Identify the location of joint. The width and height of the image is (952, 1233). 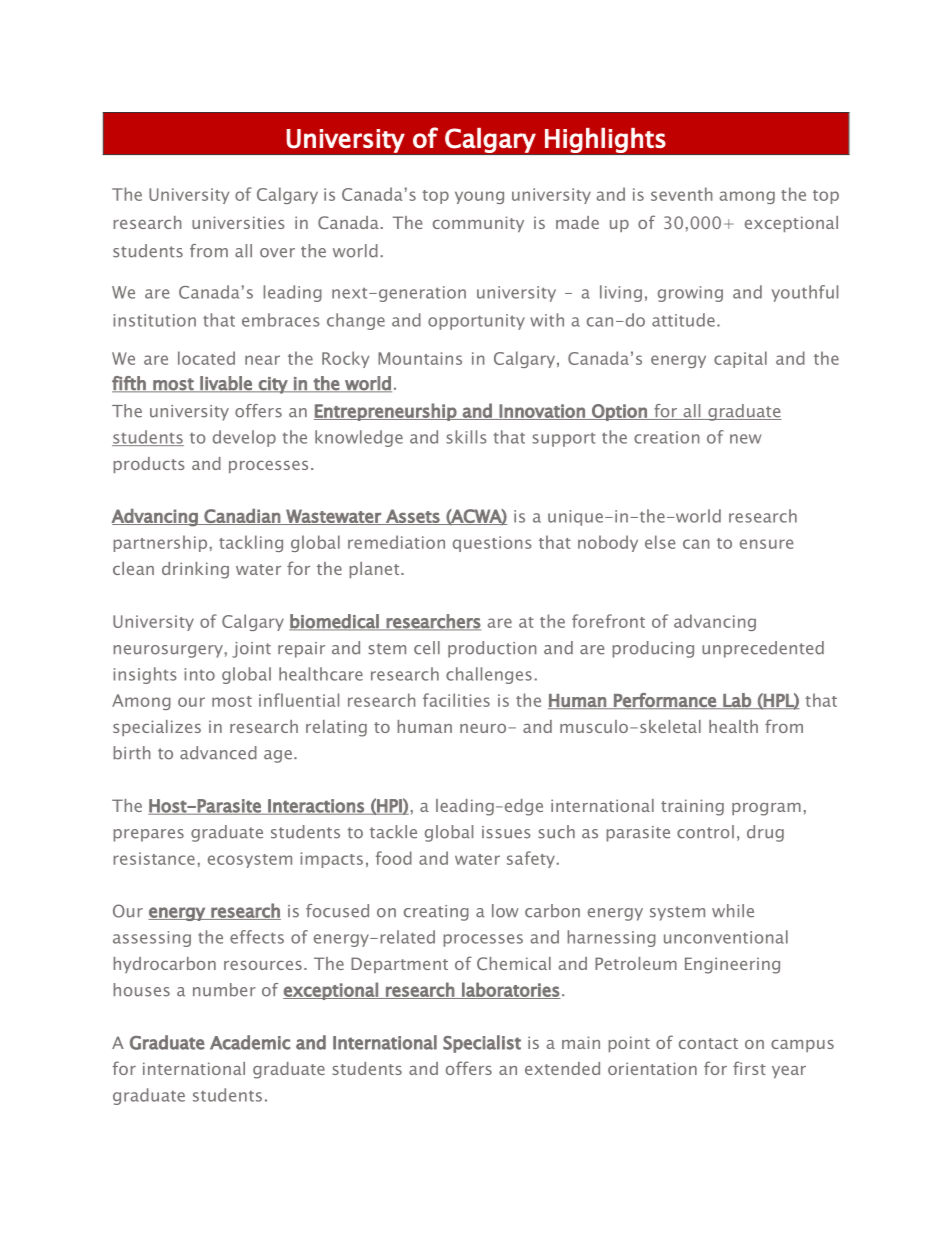
(251, 650).
